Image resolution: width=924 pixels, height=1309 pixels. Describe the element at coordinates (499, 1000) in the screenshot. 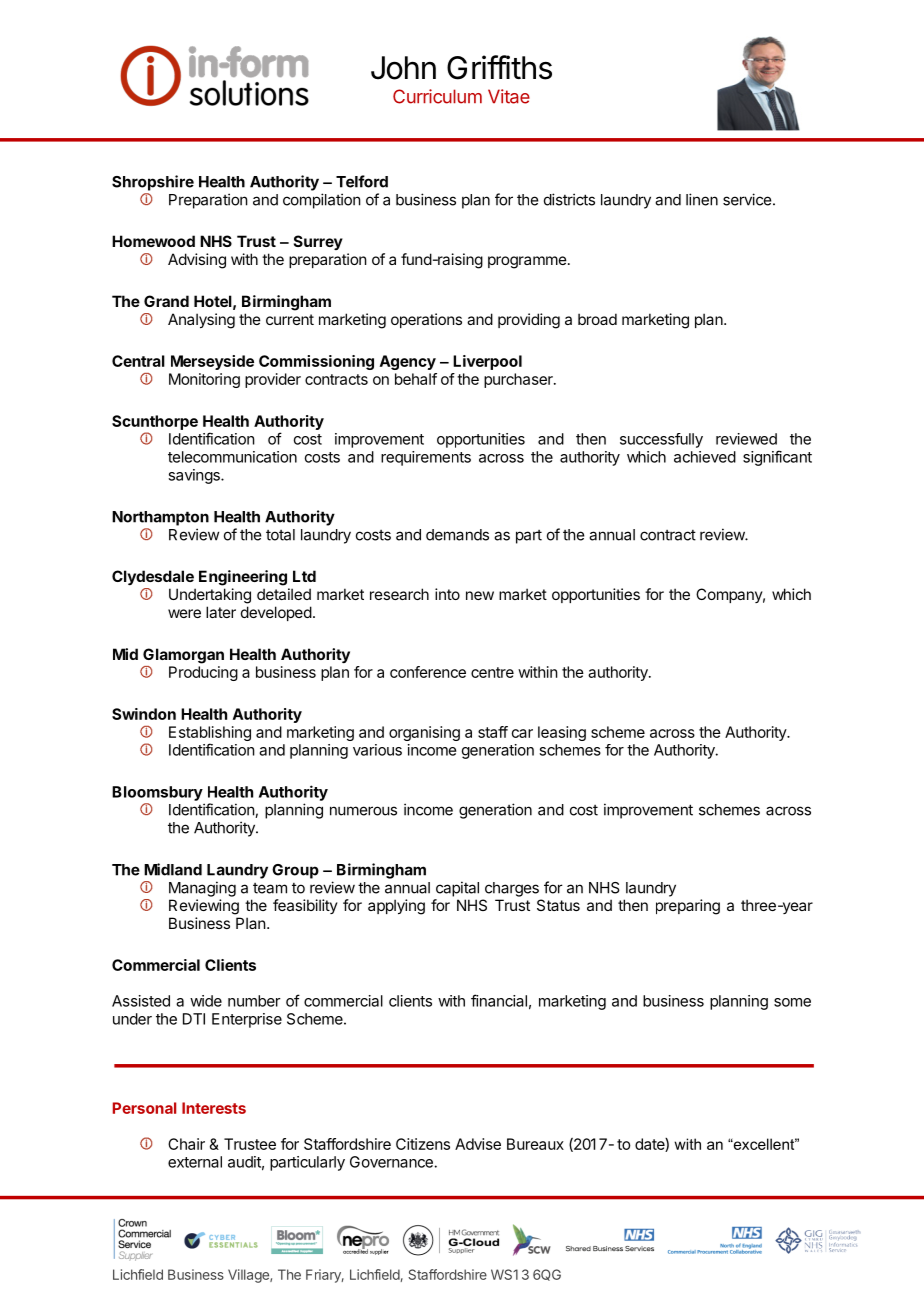

I see `financial` at that location.
